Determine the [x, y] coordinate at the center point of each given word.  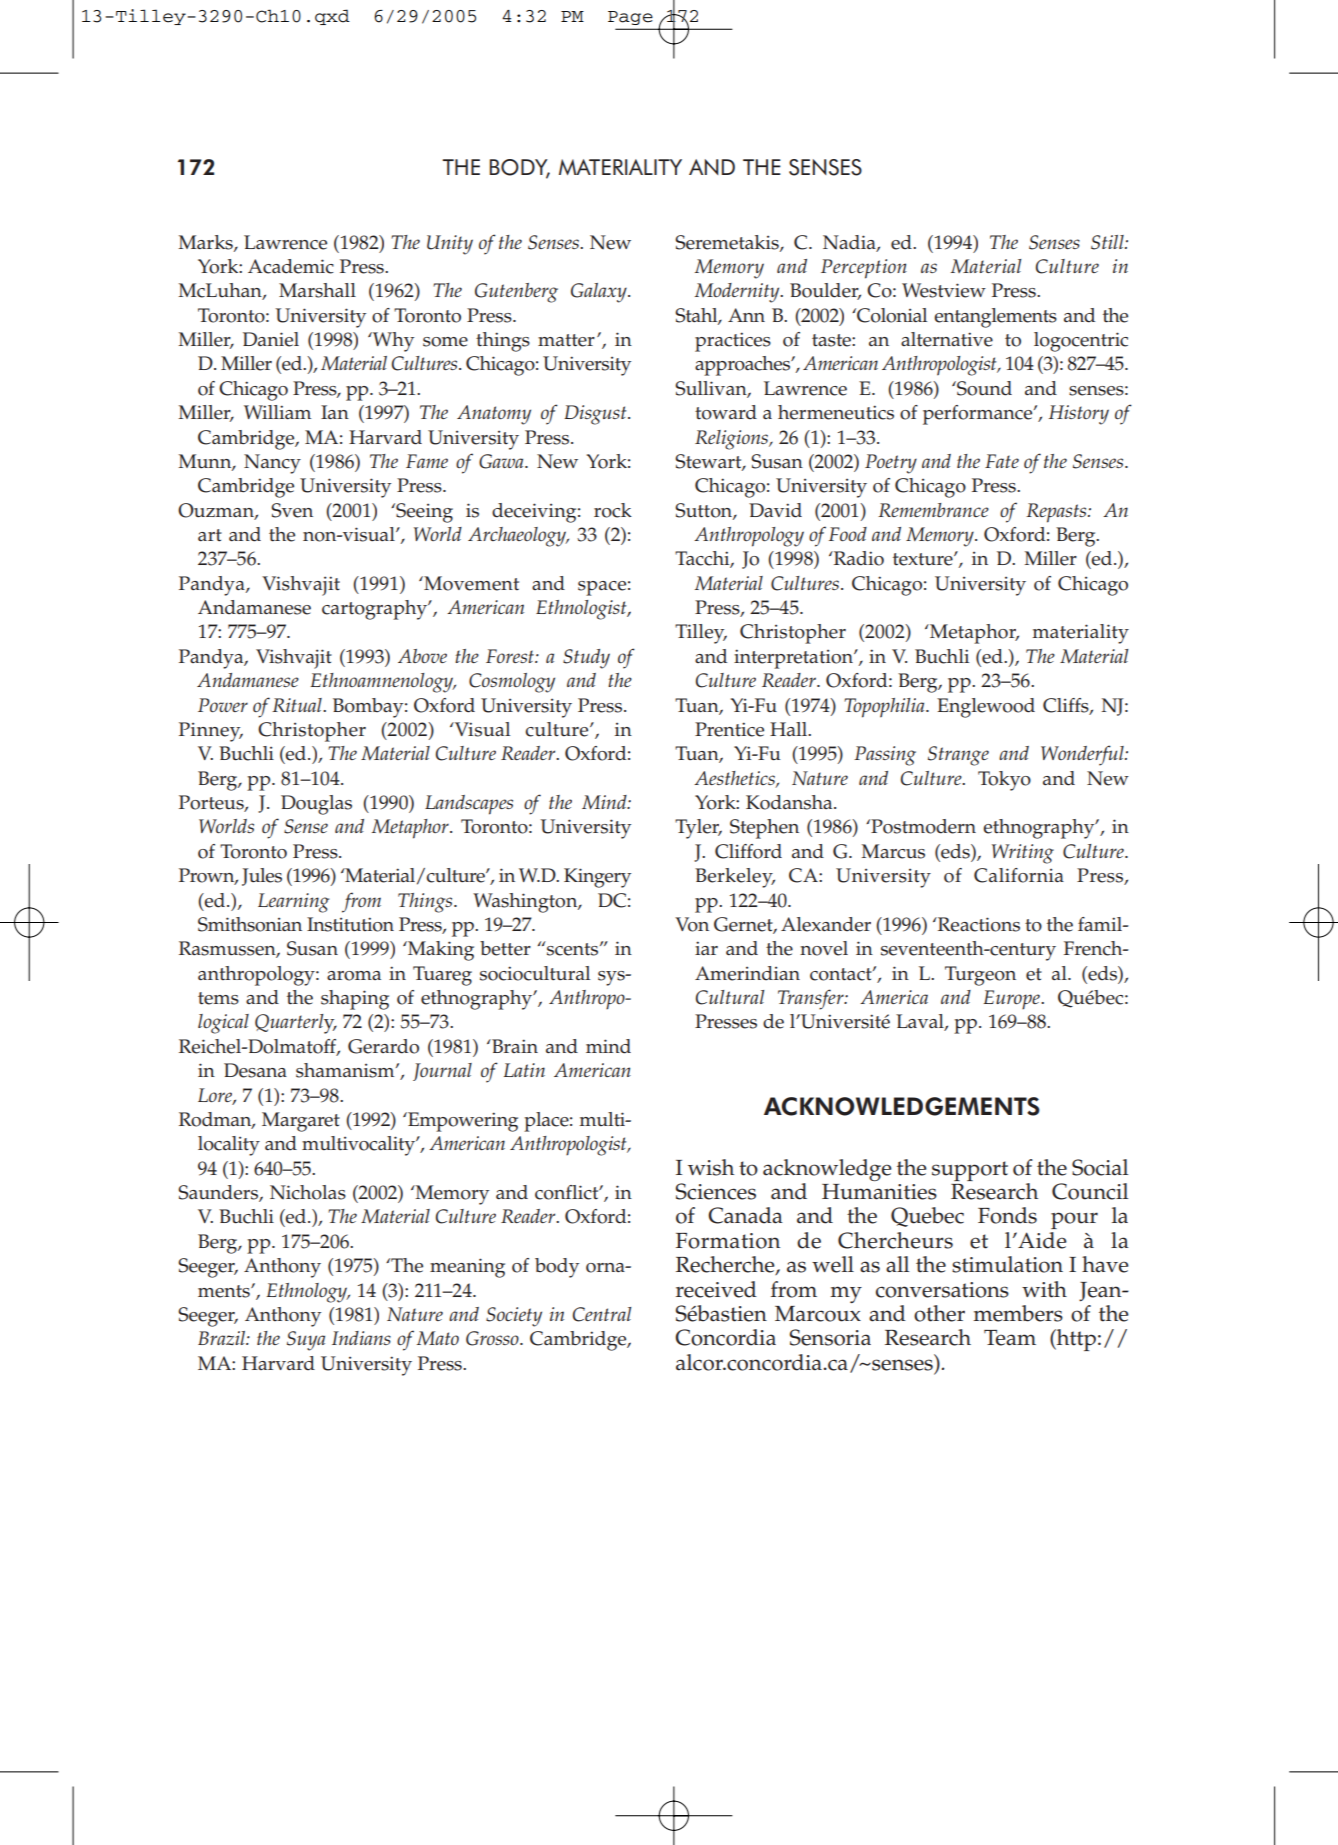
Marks [206, 243]
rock [613, 510]
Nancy [272, 464]
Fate [1002, 461]
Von [692, 924]
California [1019, 875]
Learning [293, 903]
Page [630, 18]
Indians [361, 1338]
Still [1108, 242]
